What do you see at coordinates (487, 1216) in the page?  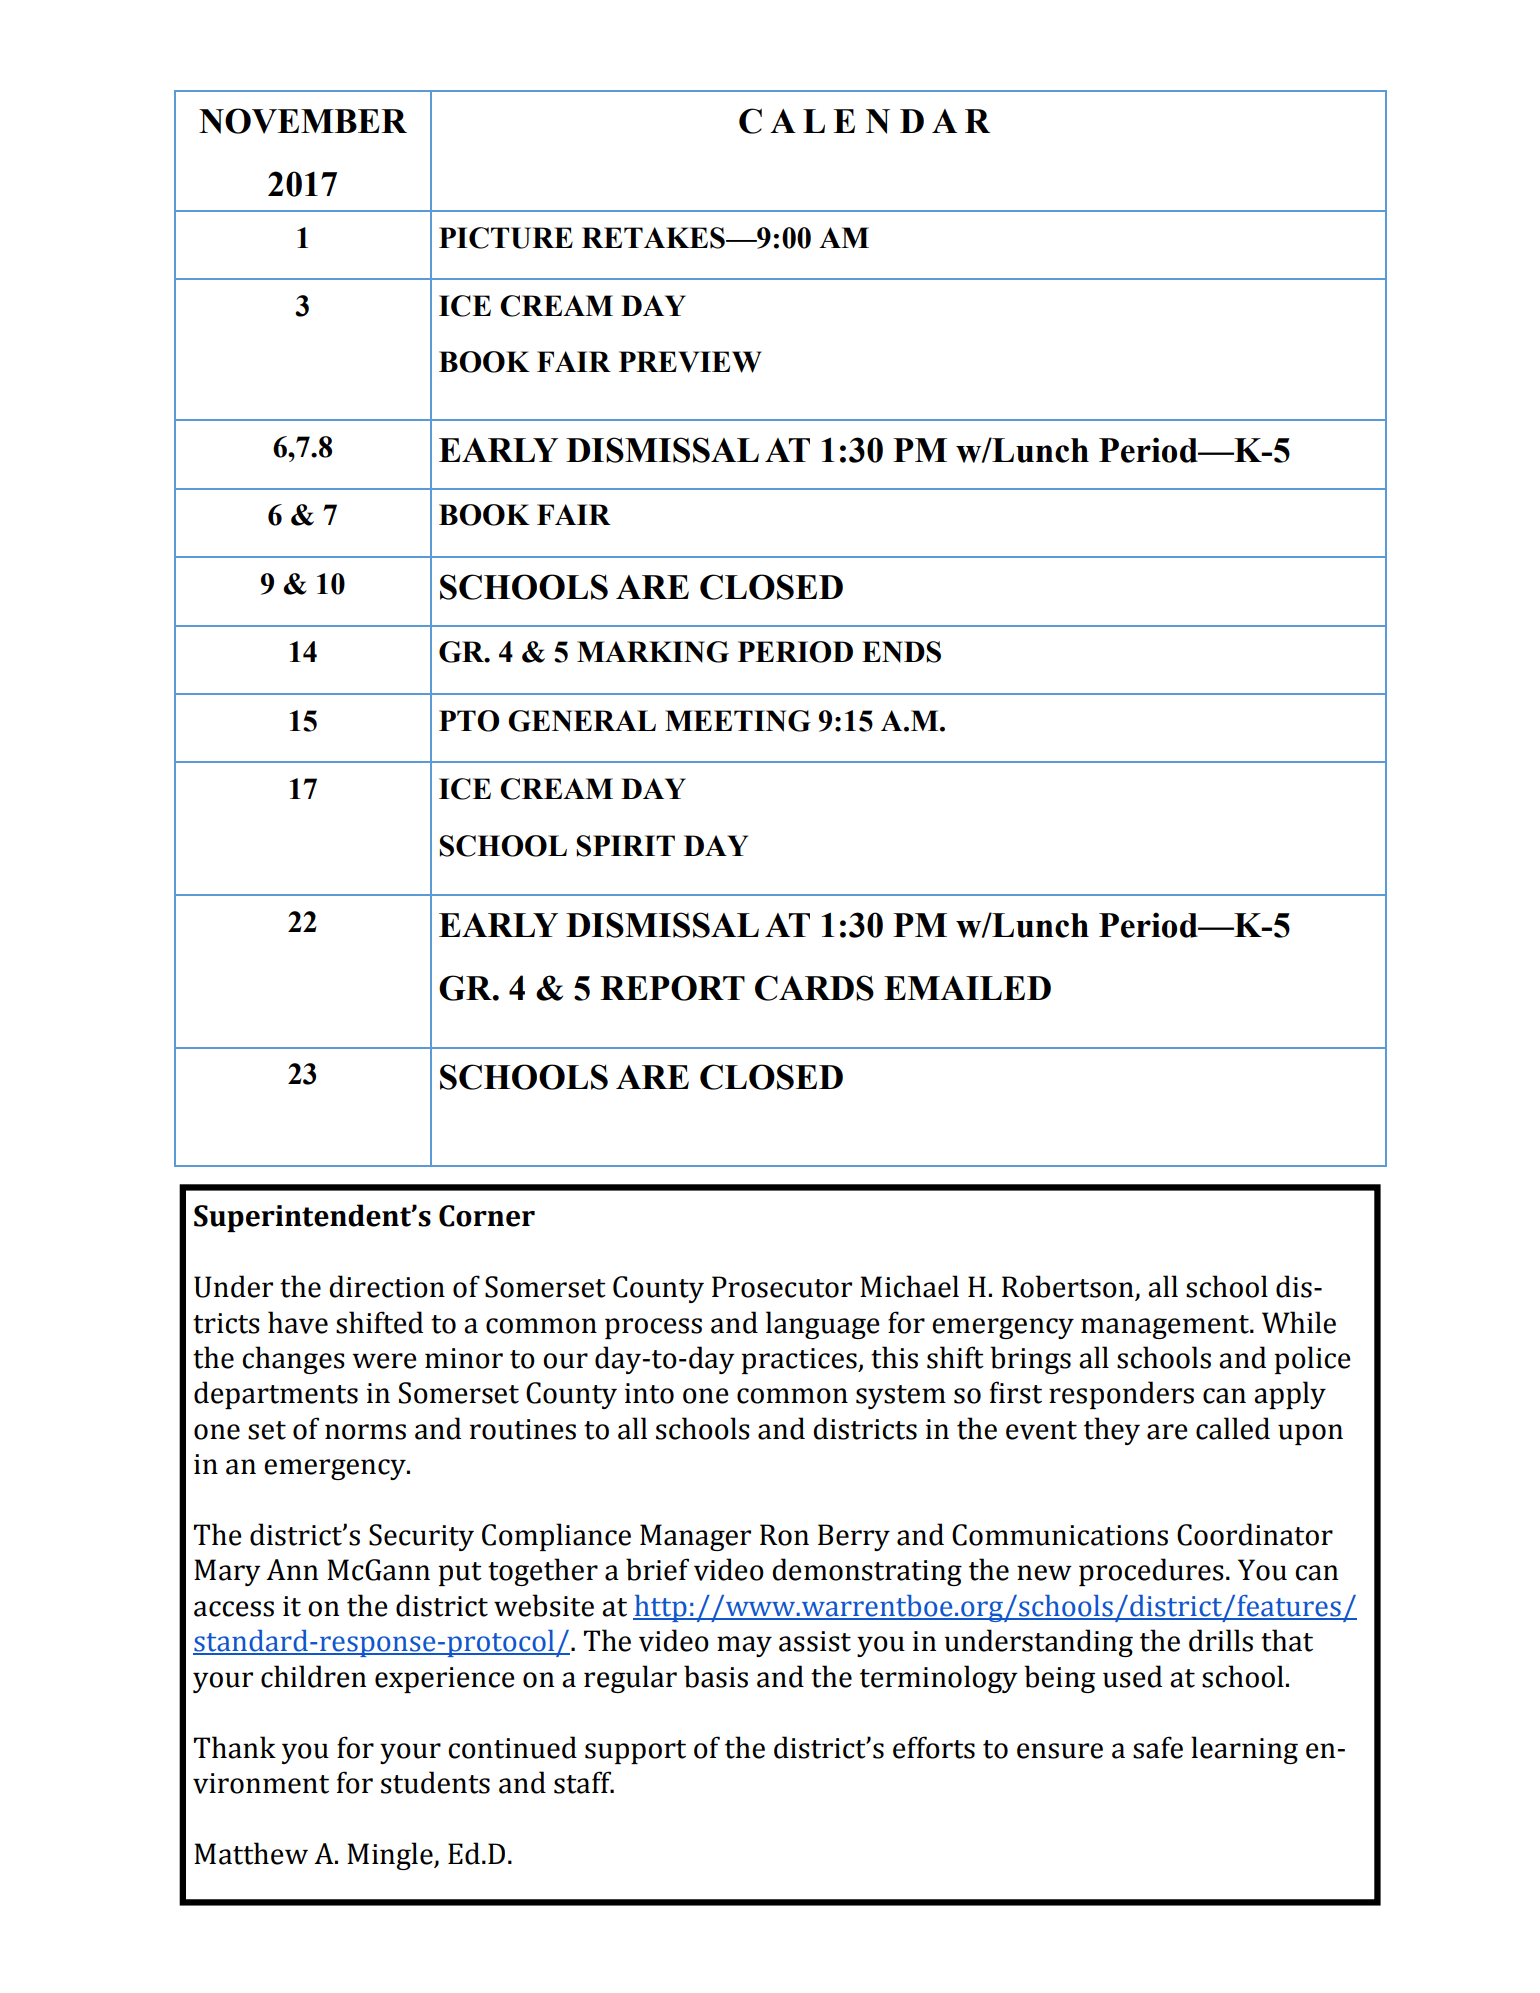 I see `Corner` at bounding box center [487, 1216].
